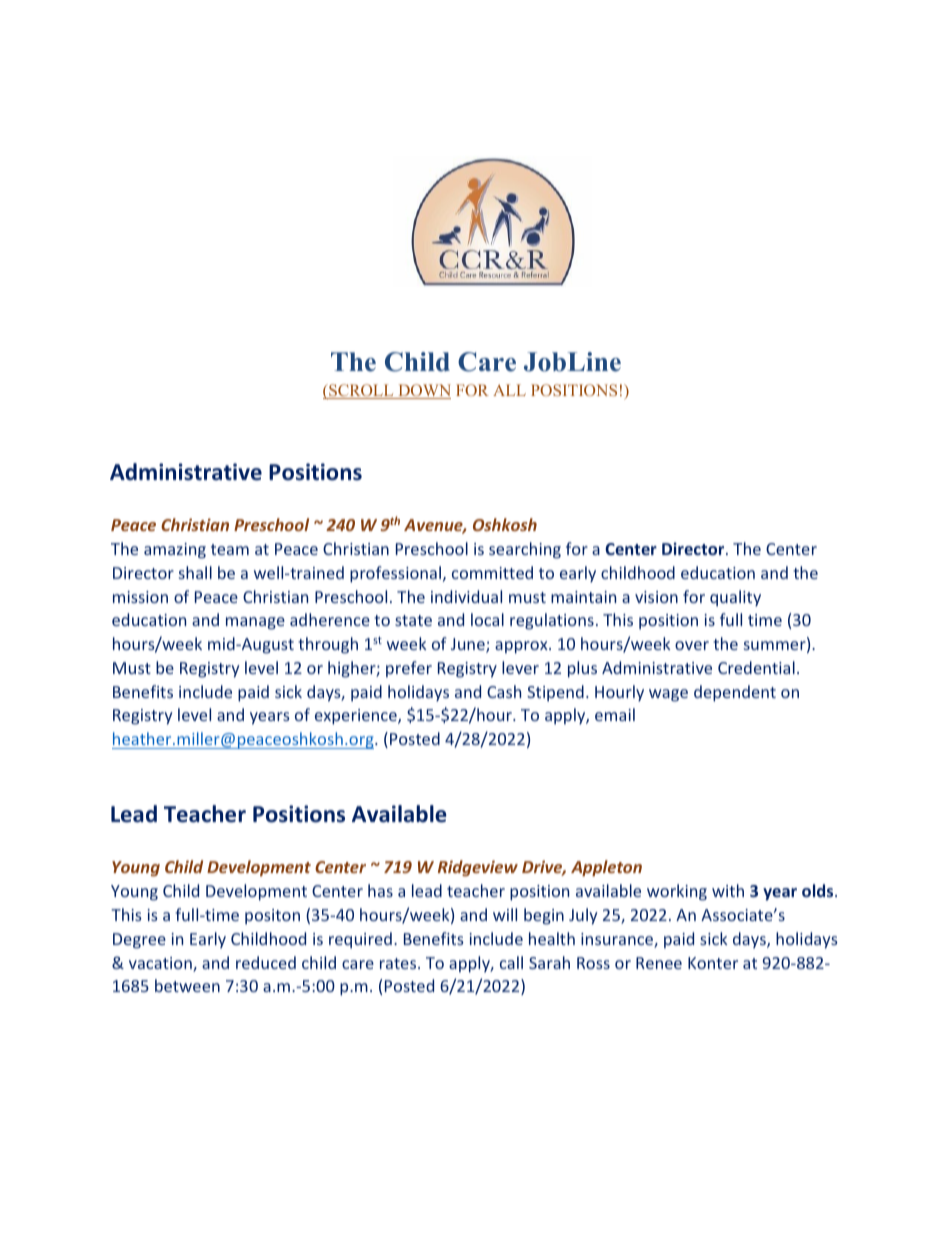 The image size is (952, 1233). What do you see at coordinates (466, 596) in the screenshot?
I see `individual` at bounding box center [466, 596].
